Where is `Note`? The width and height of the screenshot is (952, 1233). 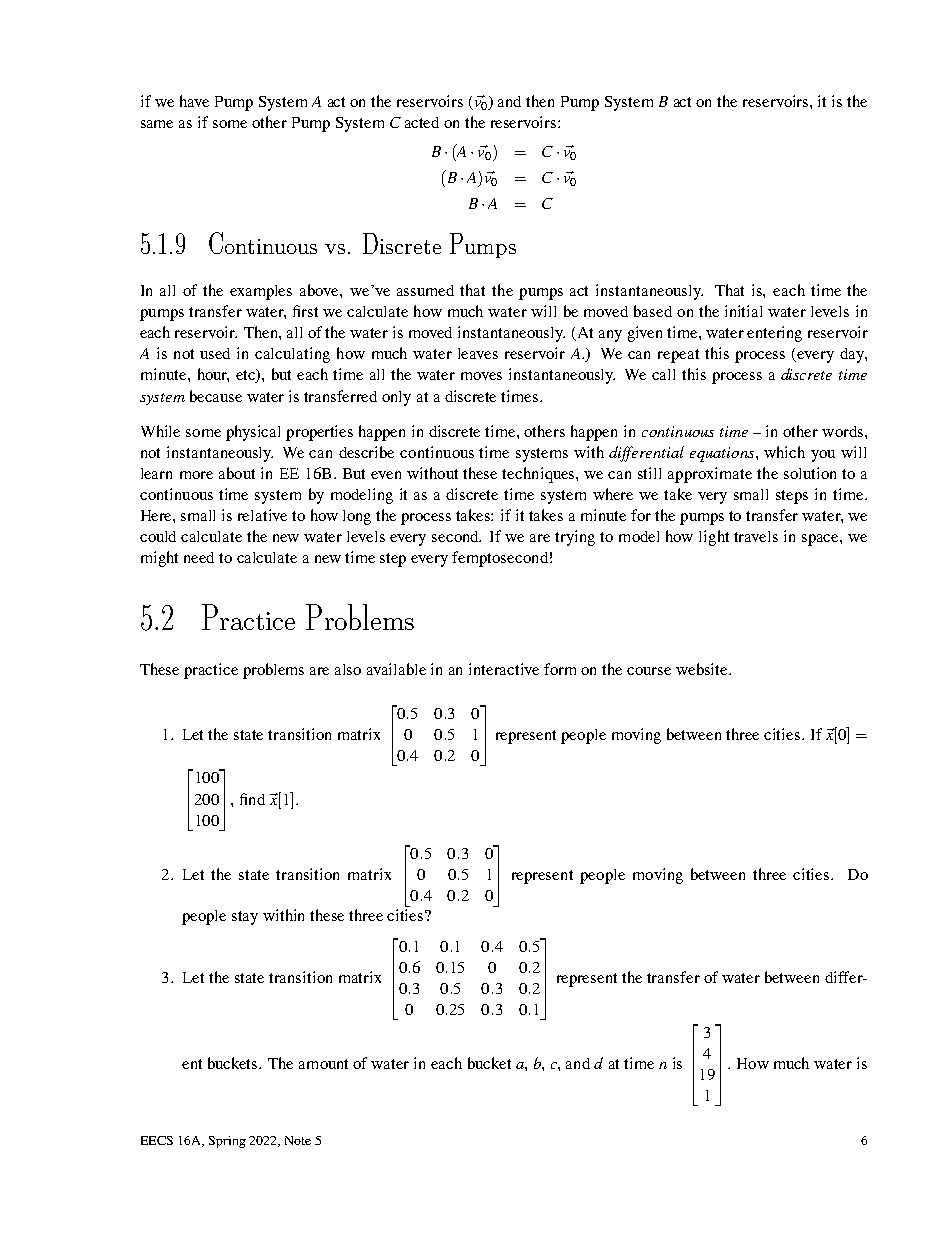
Note is located at coordinates (298, 1140).
